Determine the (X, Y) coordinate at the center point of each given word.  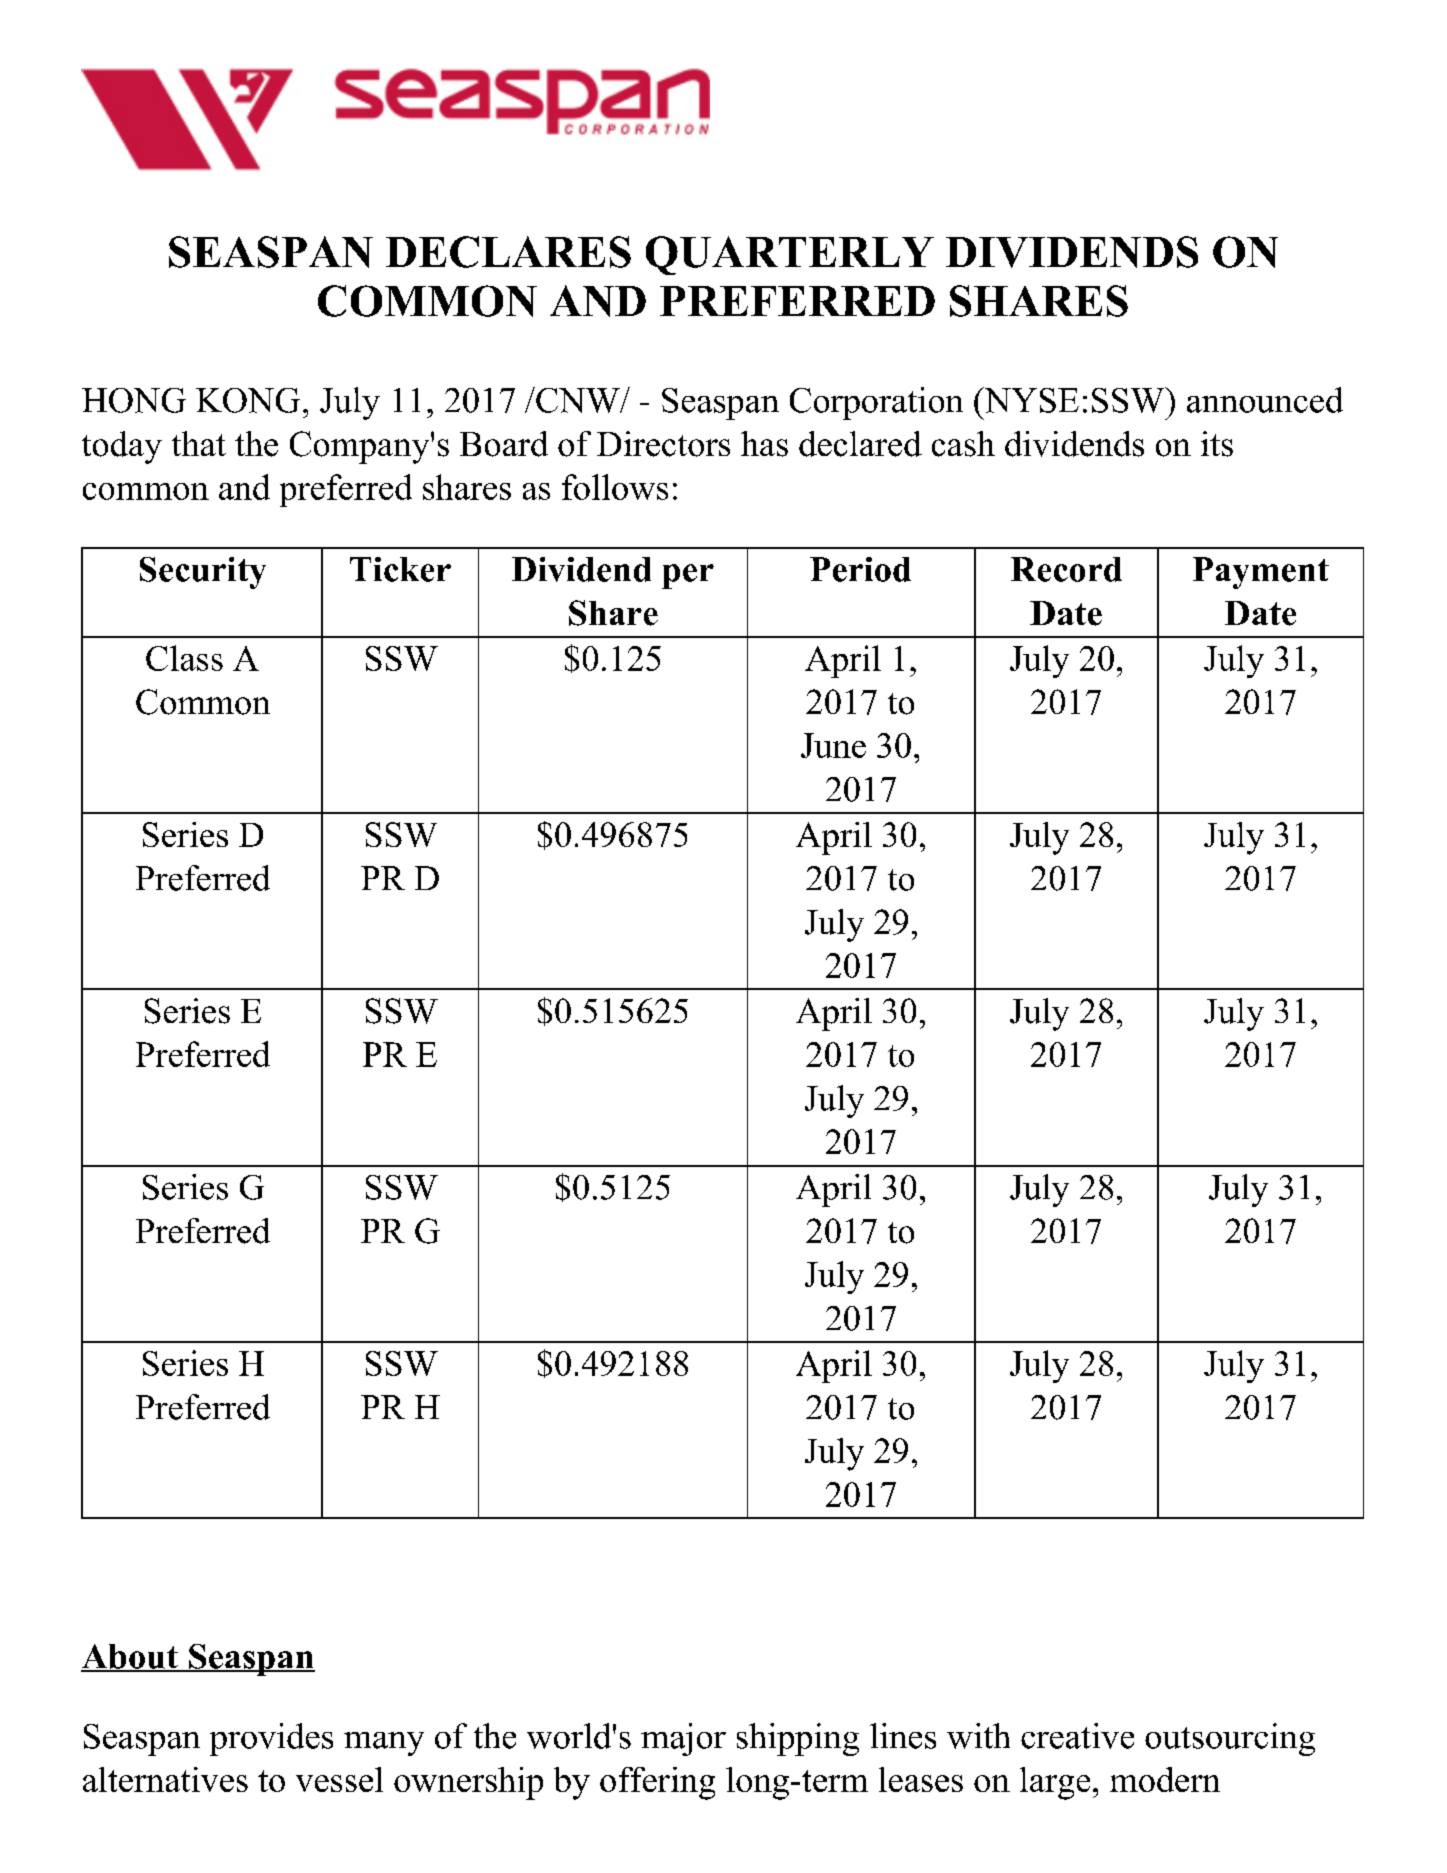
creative (1077, 1736)
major (683, 1739)
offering (657, 1783)
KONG (248, 400)
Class (184, 658)
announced (1265, 400)
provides (271, 1739)
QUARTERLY (790, 255)
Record (1066, 569)
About (130, 1657)
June (833, 745)
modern (1165, 1779)
